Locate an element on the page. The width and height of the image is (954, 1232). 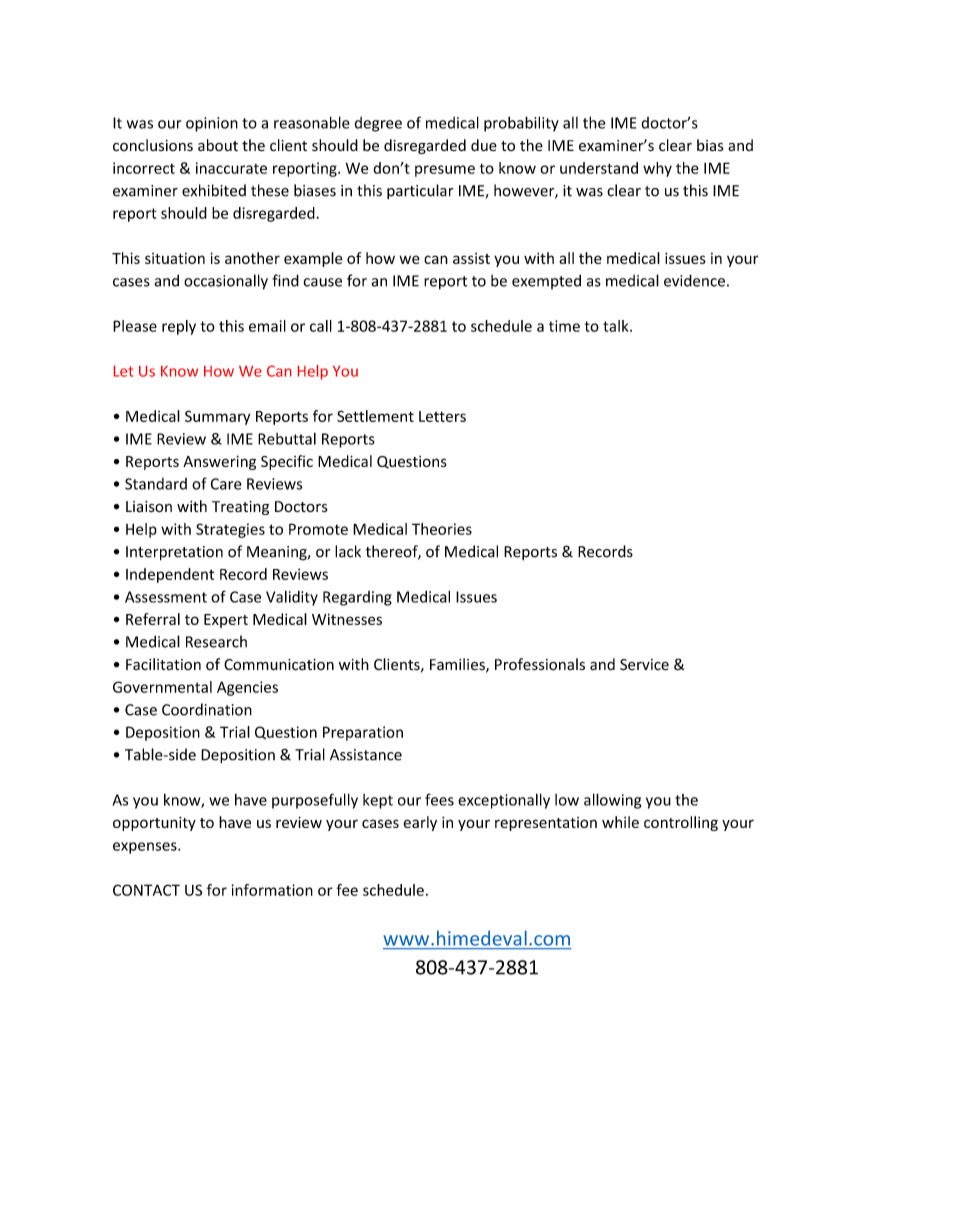
early is located at coordinates (420, 823).
